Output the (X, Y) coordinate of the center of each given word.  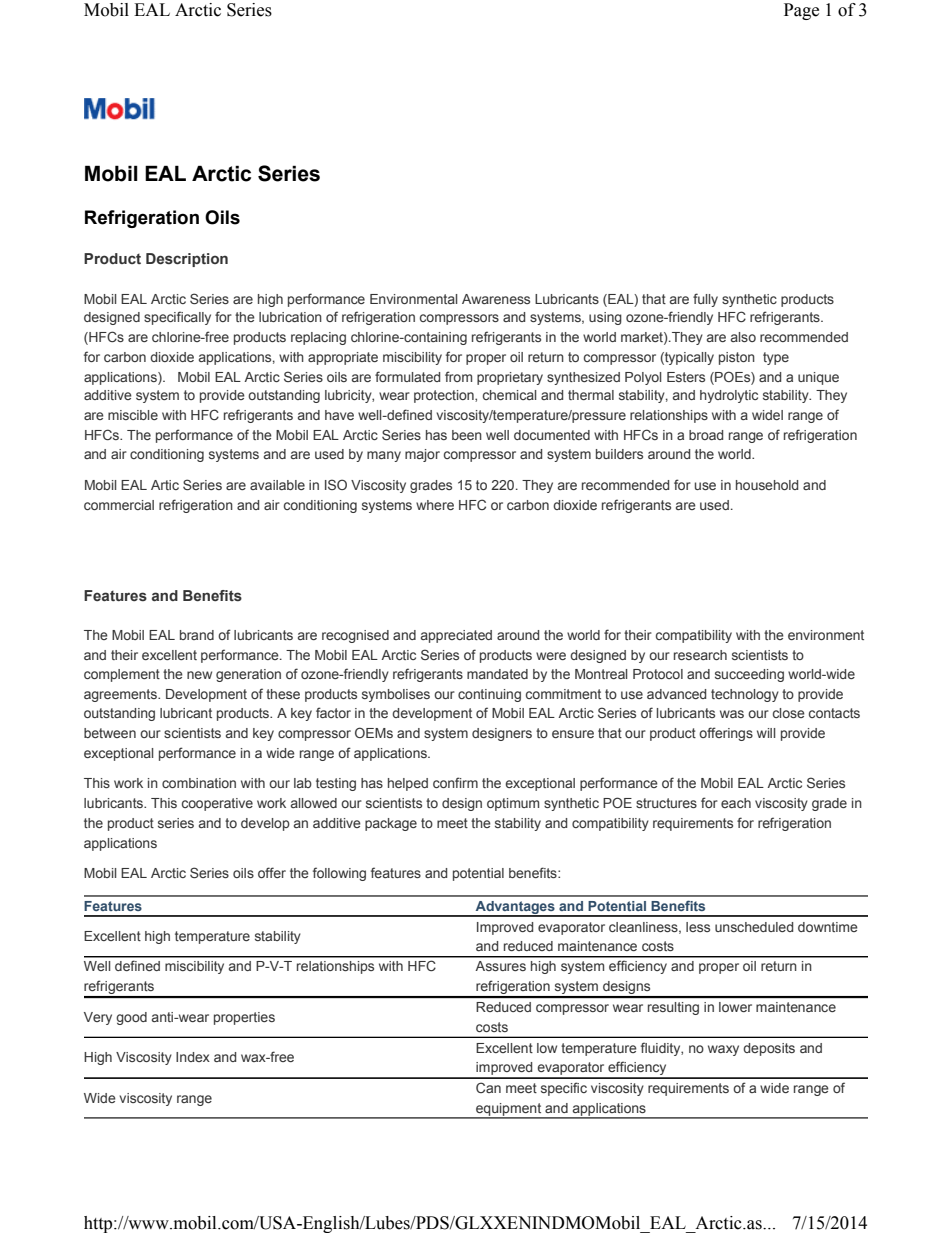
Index (193, 1057)
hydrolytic (729, 396)
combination (199, 783)
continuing (489, 695)
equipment (509, 1110)
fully (705, 300)
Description (187, 260)
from (458, 376)
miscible (133, 415)
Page (801, 11)
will (766, 733)
